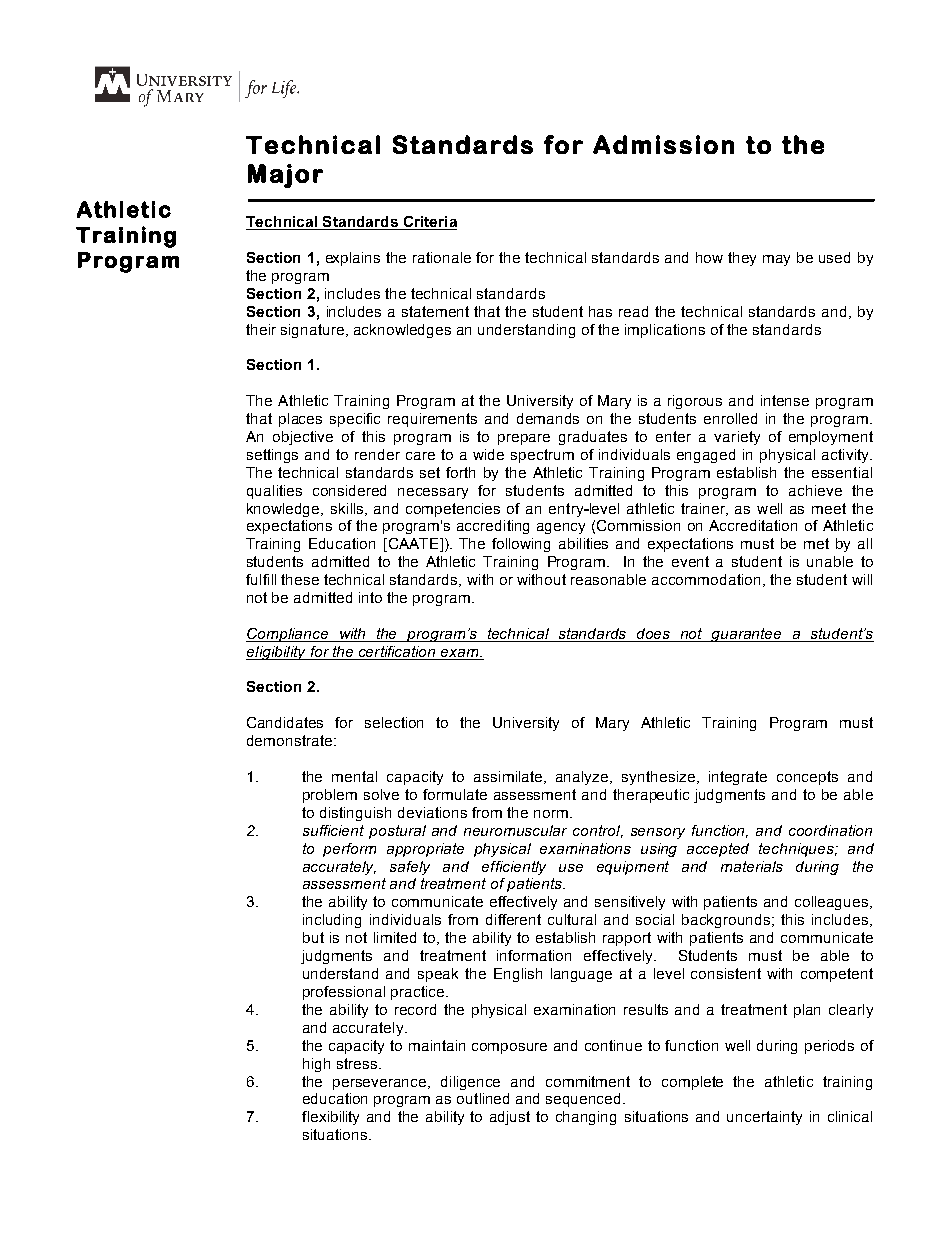 The width and height of the screenshot is (952, 1233). What do you see at coordinates (585, 1100) in the screenshot?
I see `sequenced` at bounding box center [585, 1100].
